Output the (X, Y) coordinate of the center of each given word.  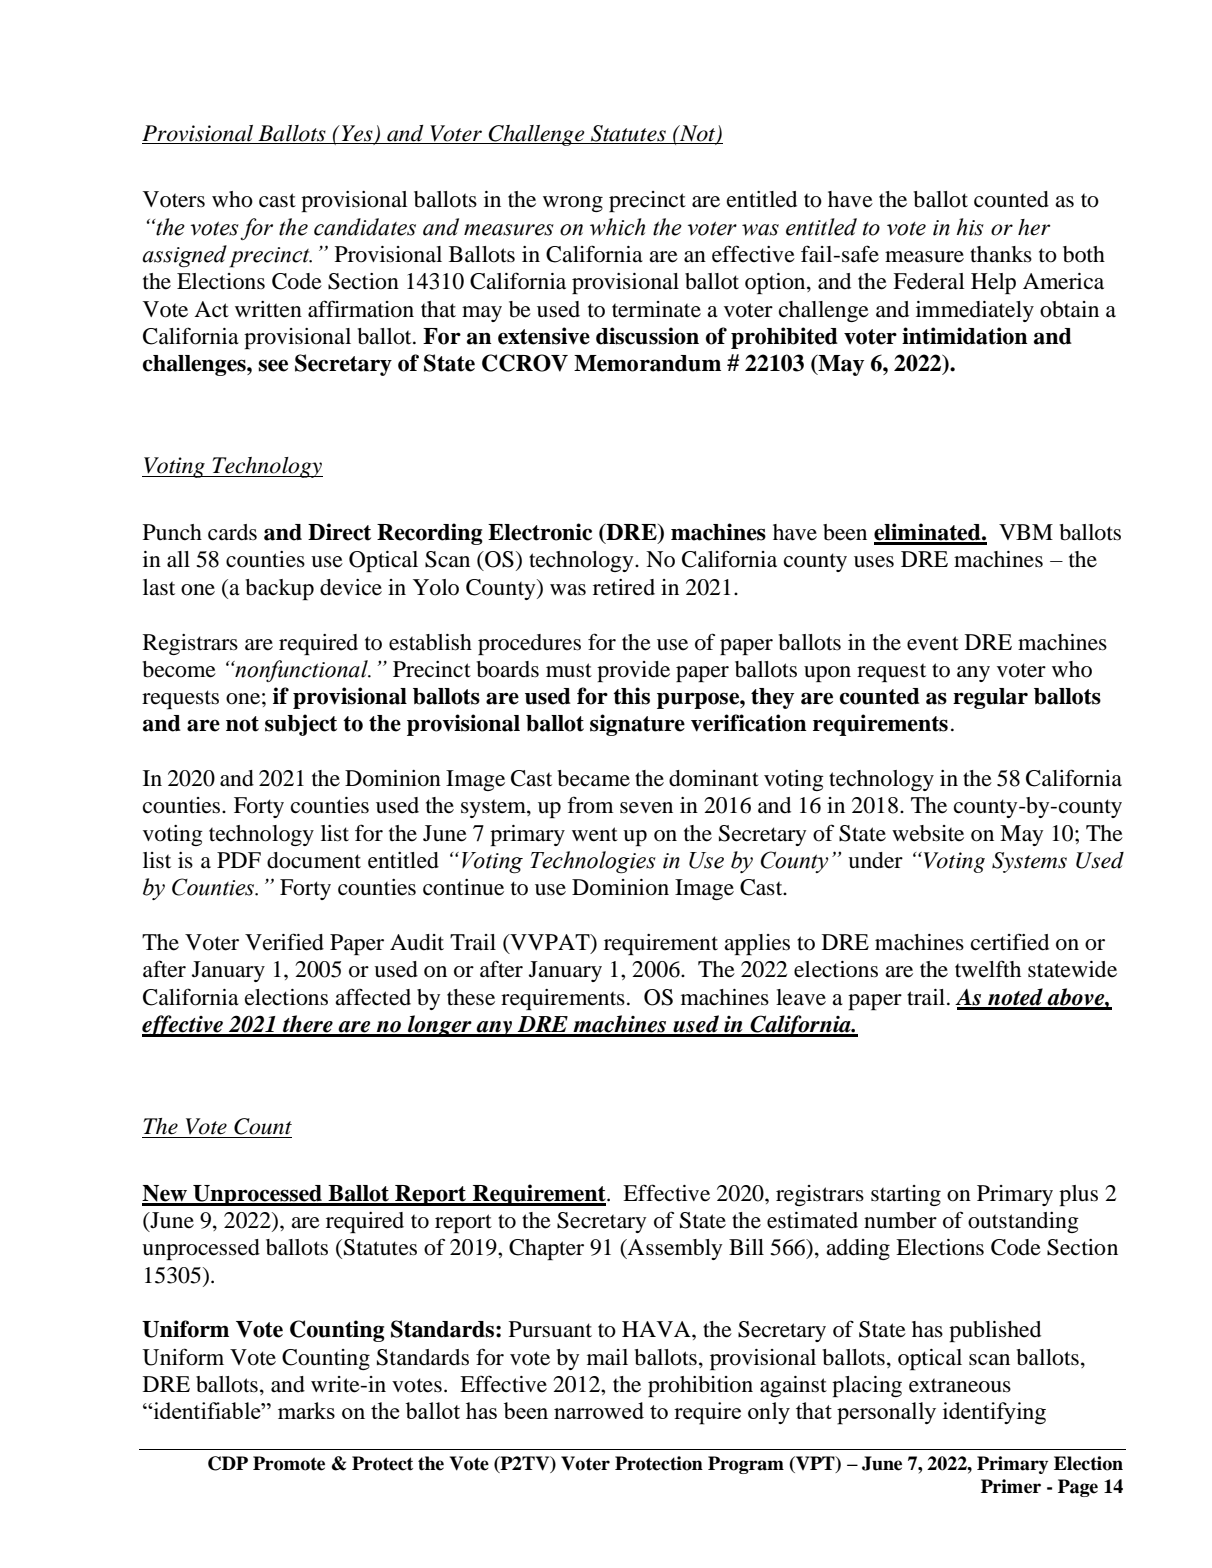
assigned (184, 256)
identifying (994, 1413)
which (617, 227)
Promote (289, 1463)
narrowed (599, 1410)
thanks (1001, 254)
